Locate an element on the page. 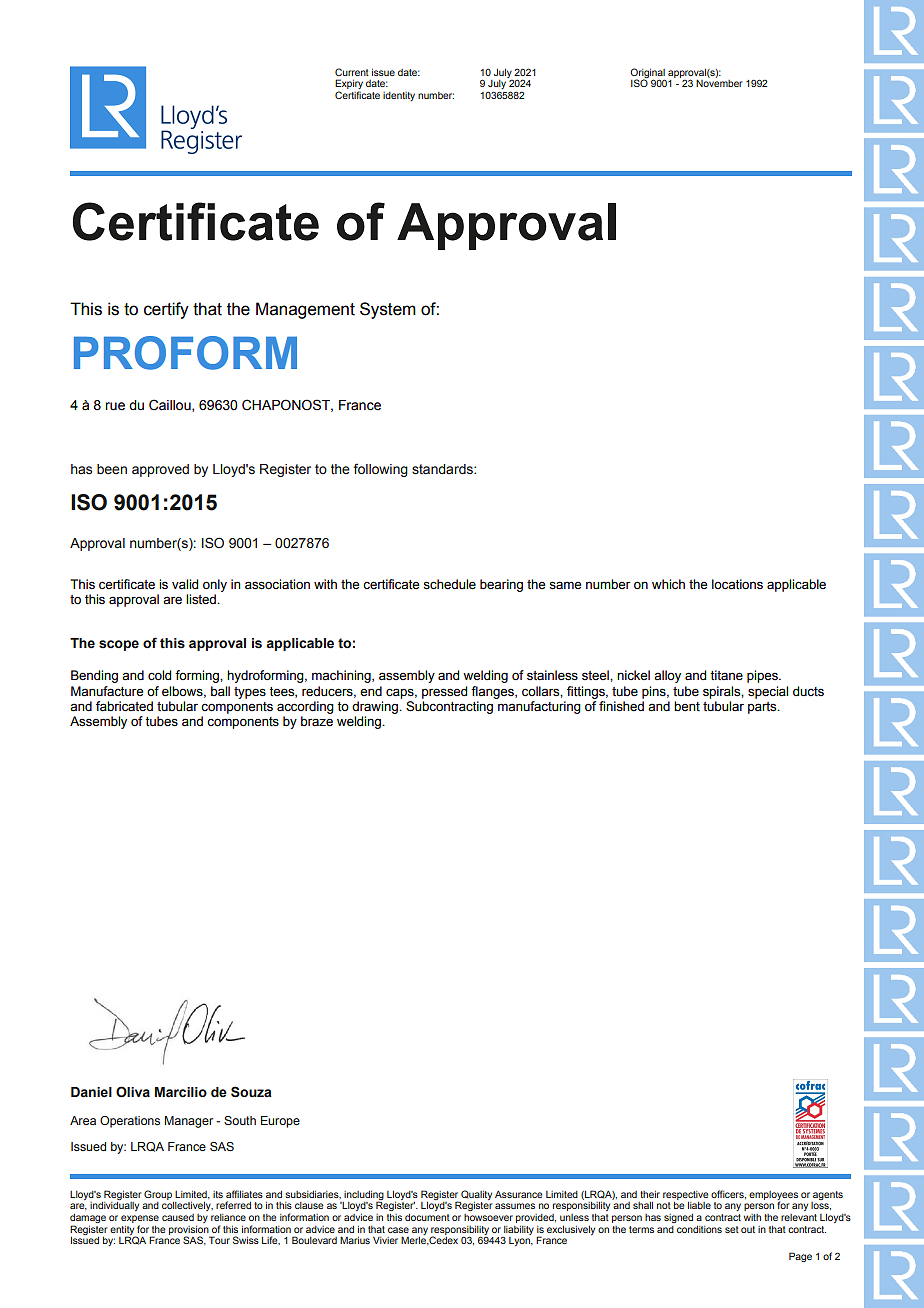 Image resolution: width=924 pixels, height=1308 pixels. valid is located at coordinates (185, 584).
